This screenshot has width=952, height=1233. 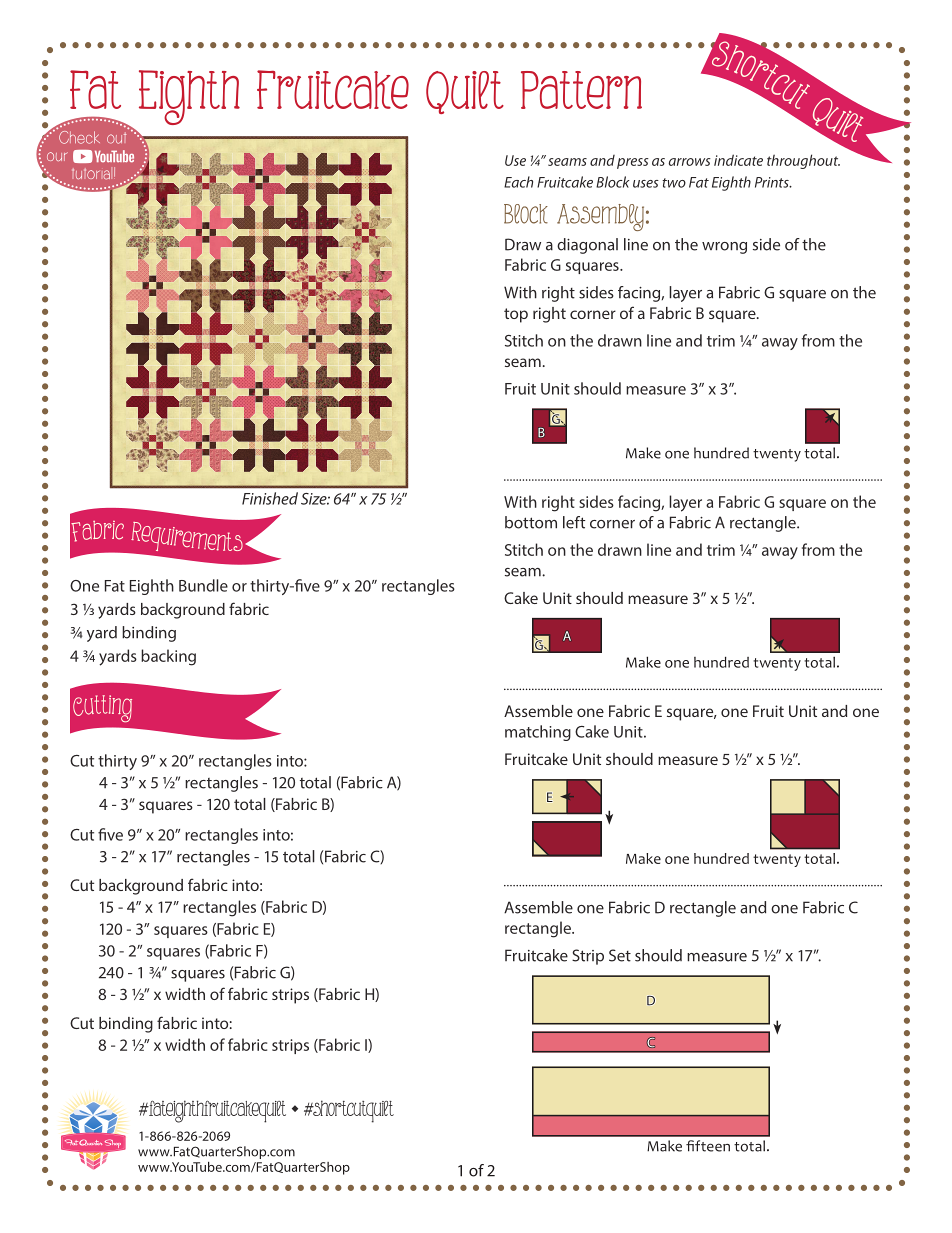 What do you see at coordinates (270, 498) in the screenshot?
I see `Finished` at bounding box center [270, 498].
